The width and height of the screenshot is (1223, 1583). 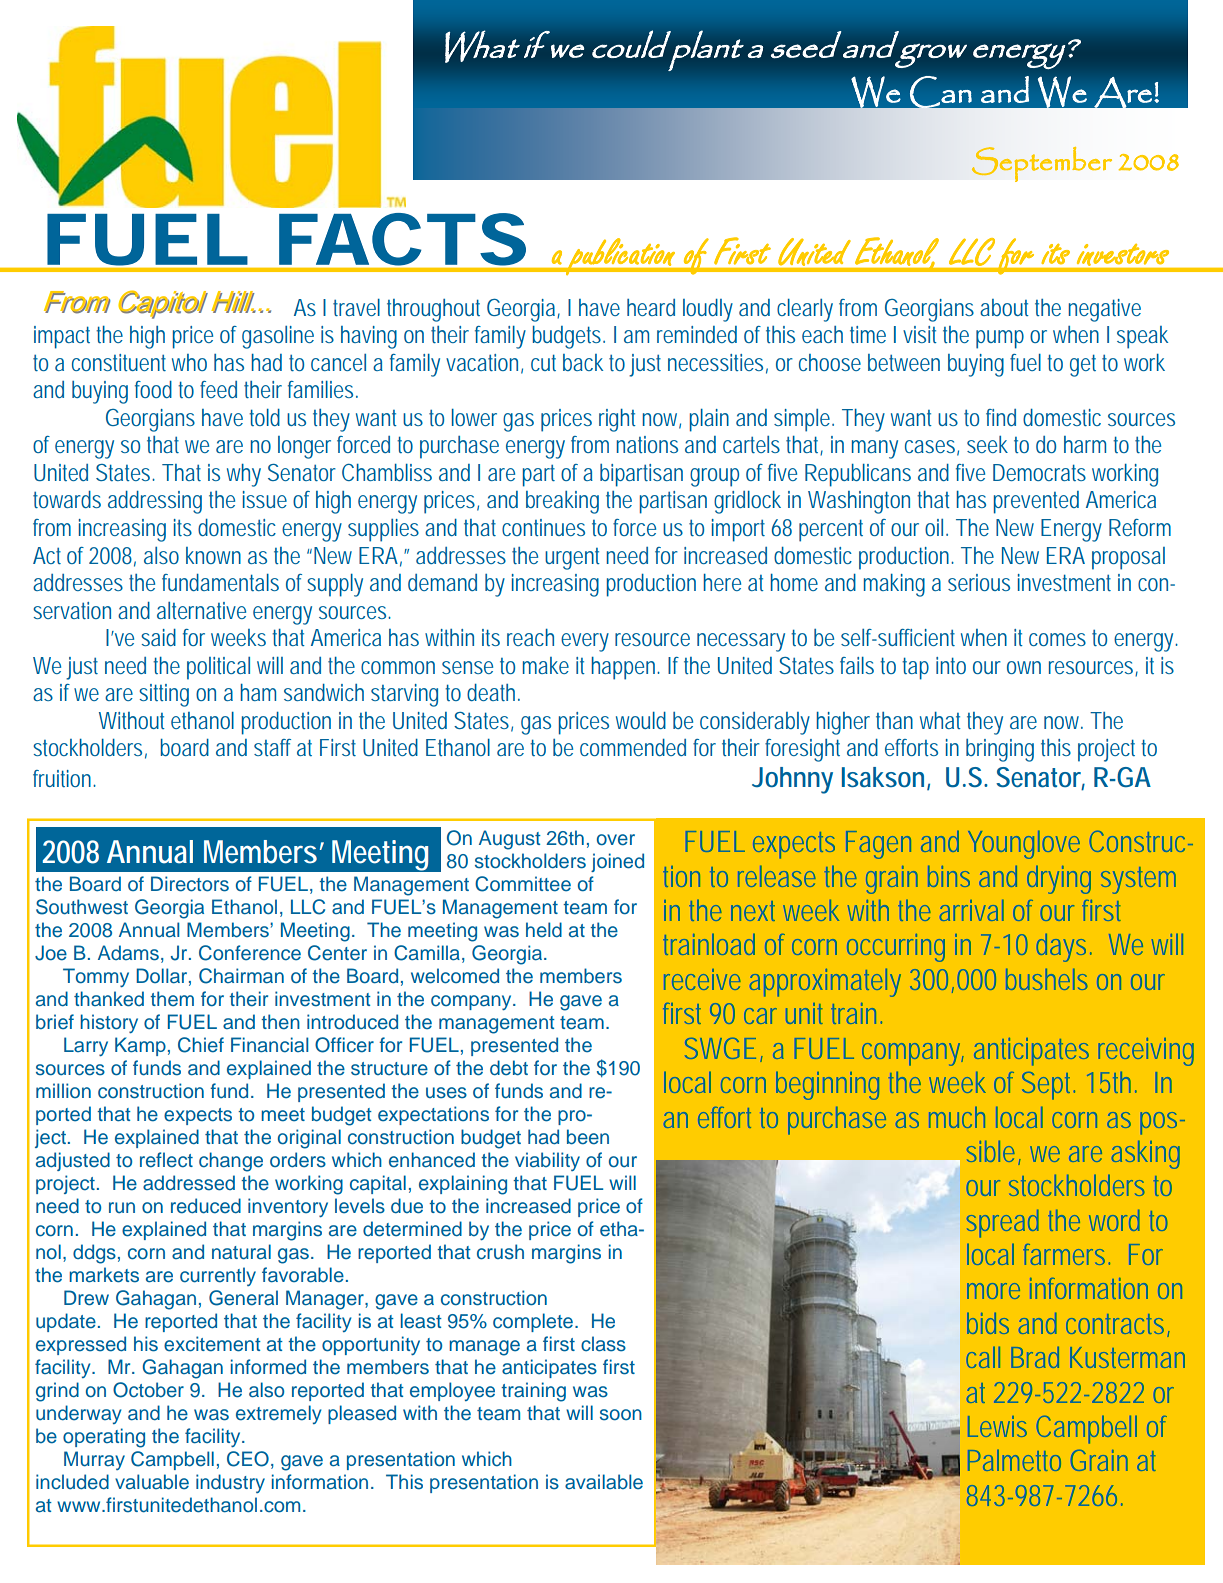 What do you see at coordinates (972, 910) in the screenshot?
I see `arrival` at bounding box center [972, 910].
